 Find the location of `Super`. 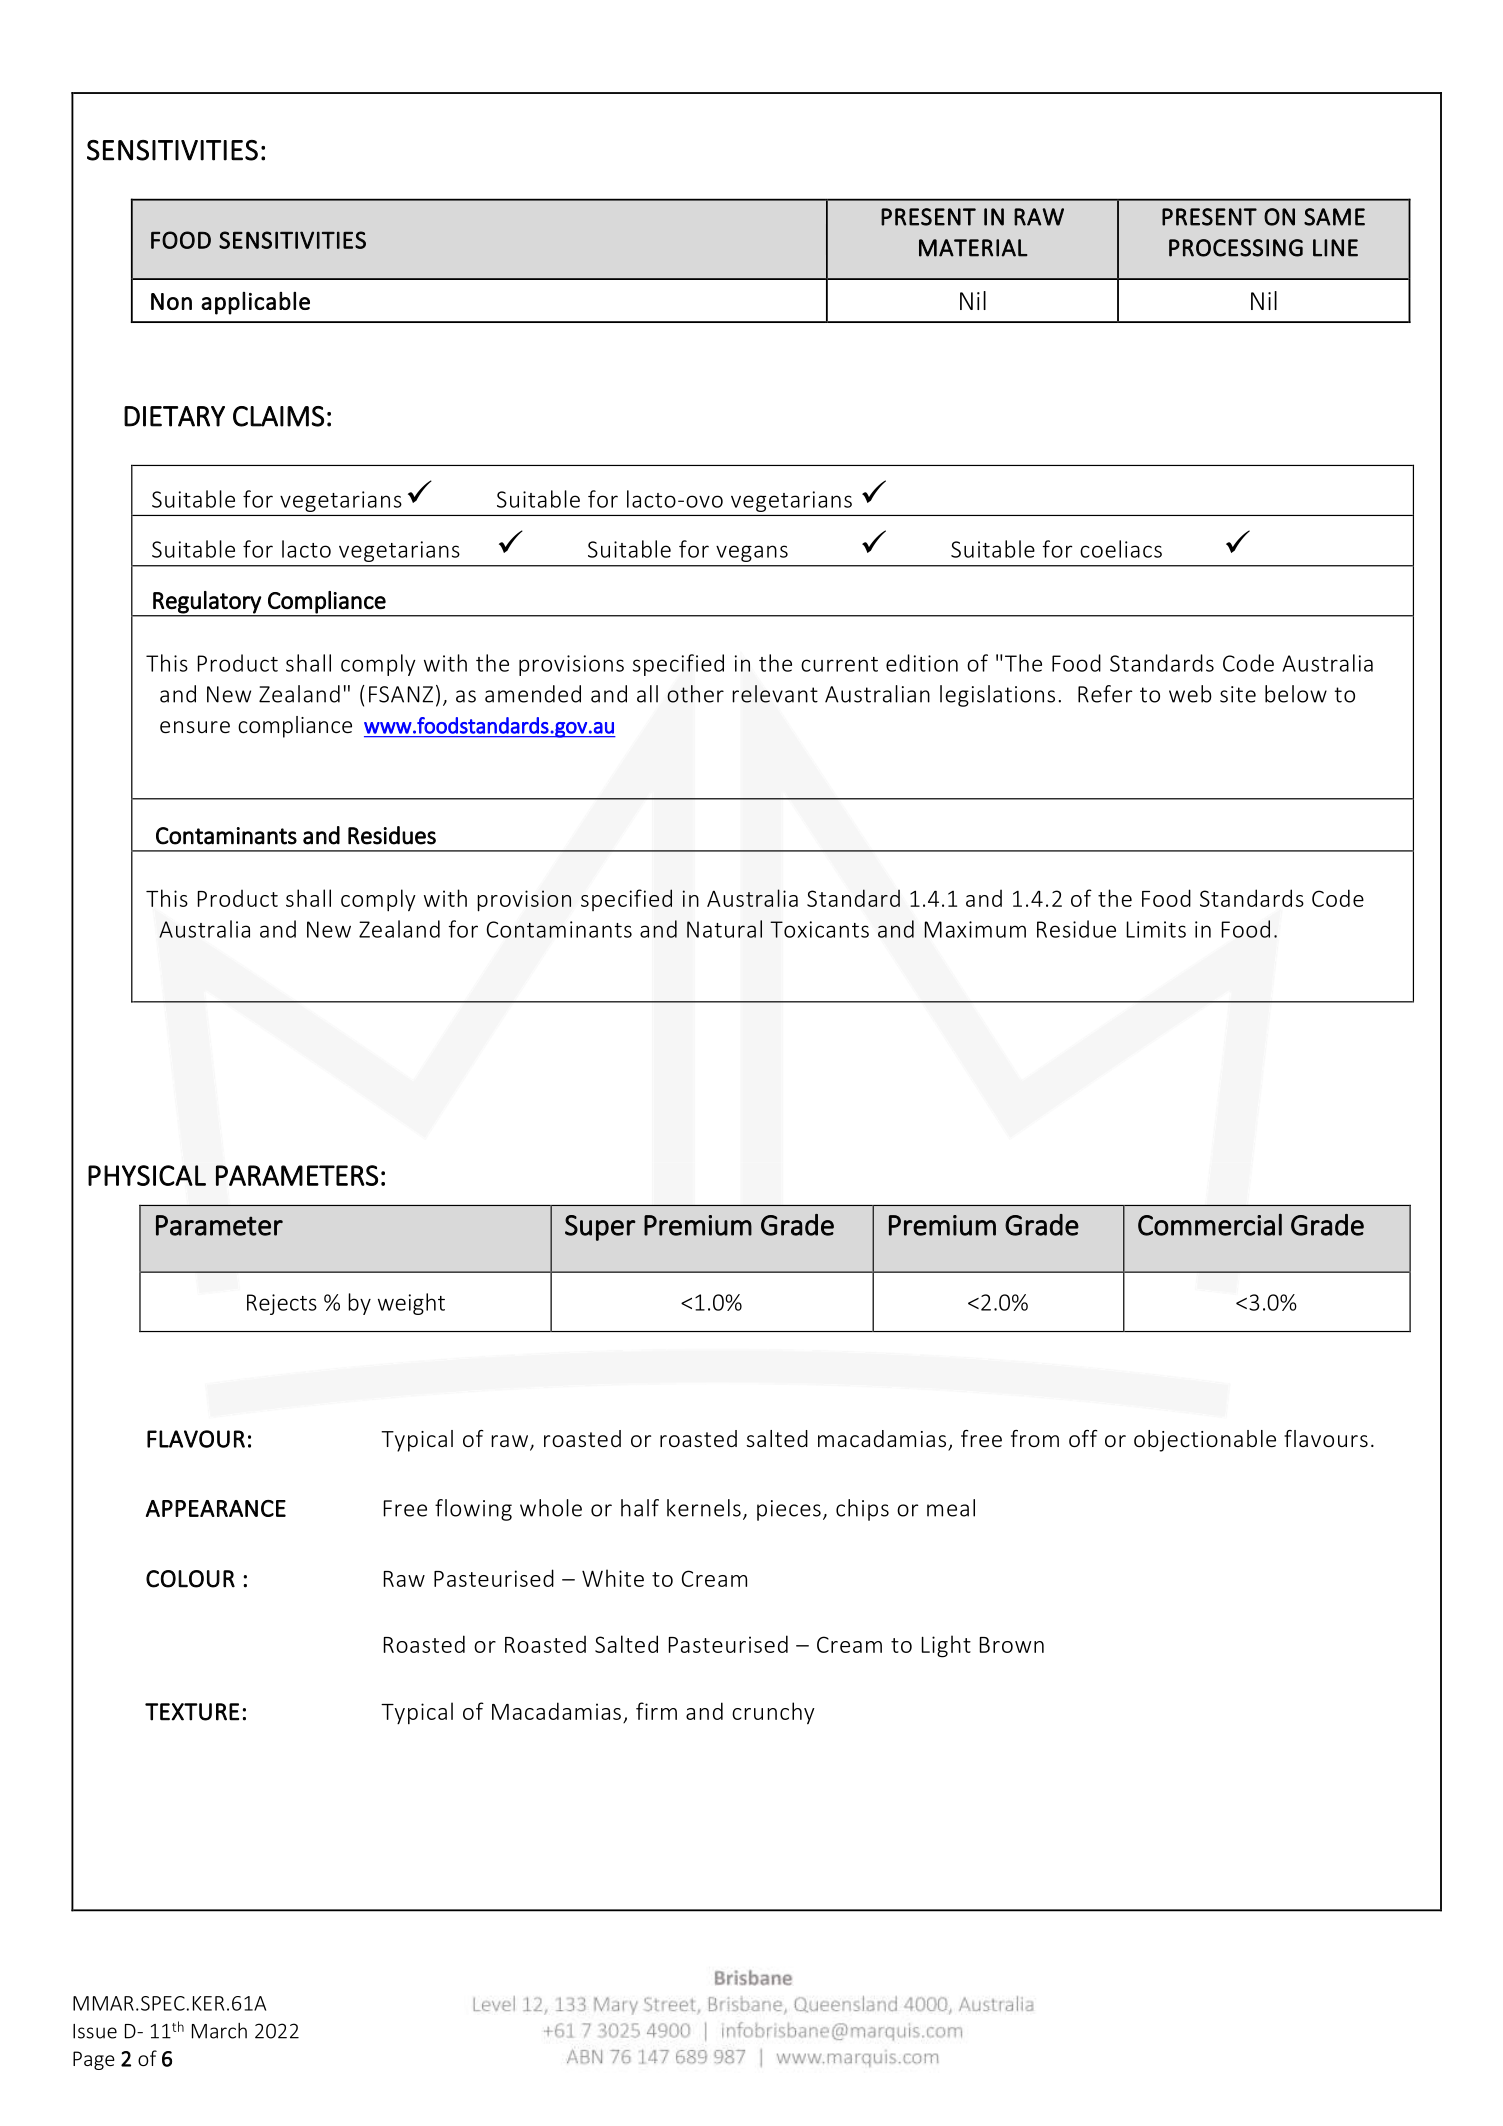

Super is located at coordinates (600, 1228).
